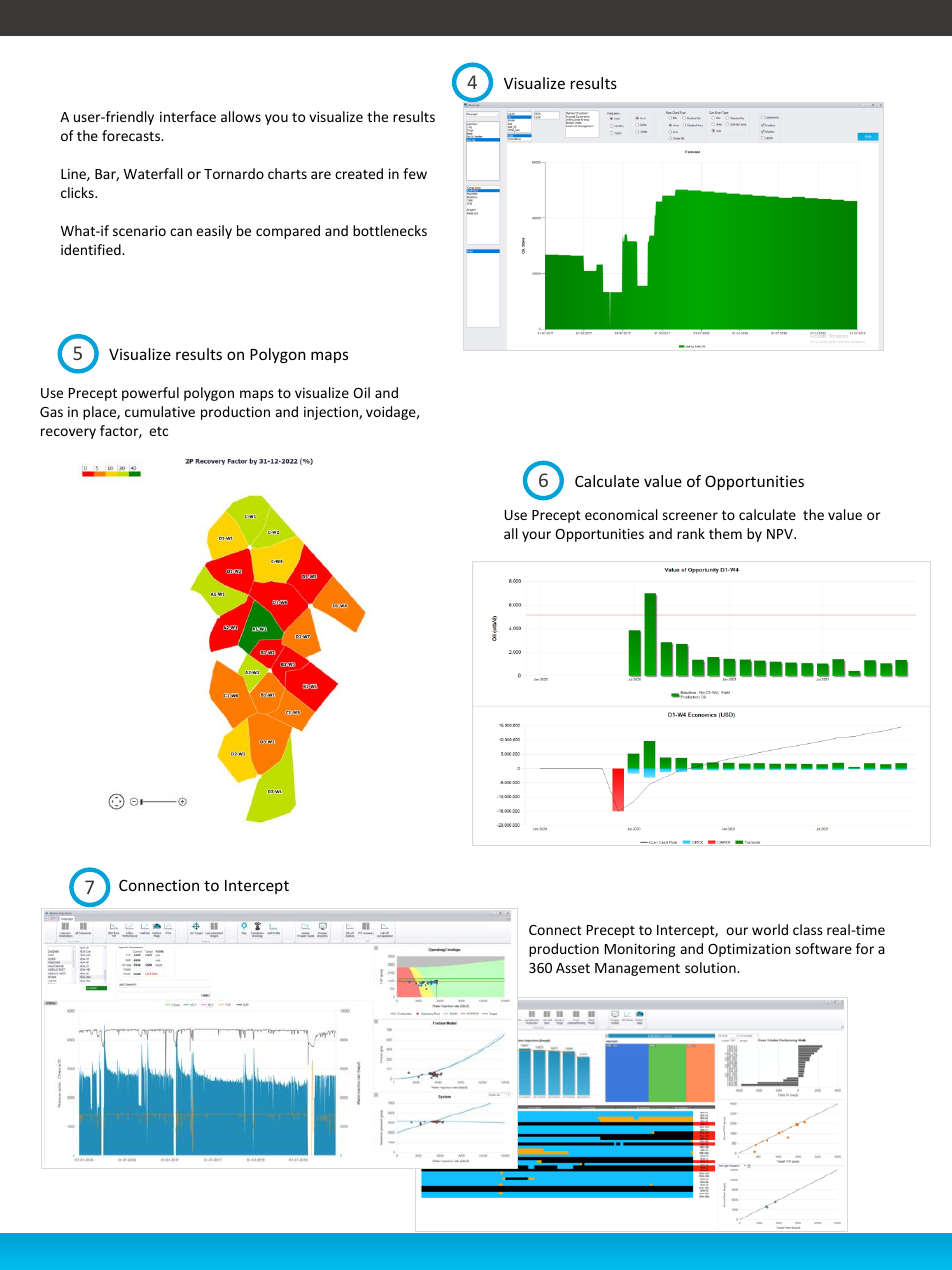 Image resolution: width=952 pixels, height=1270 pixels. I want to click on Oil, so click(361, 392).
